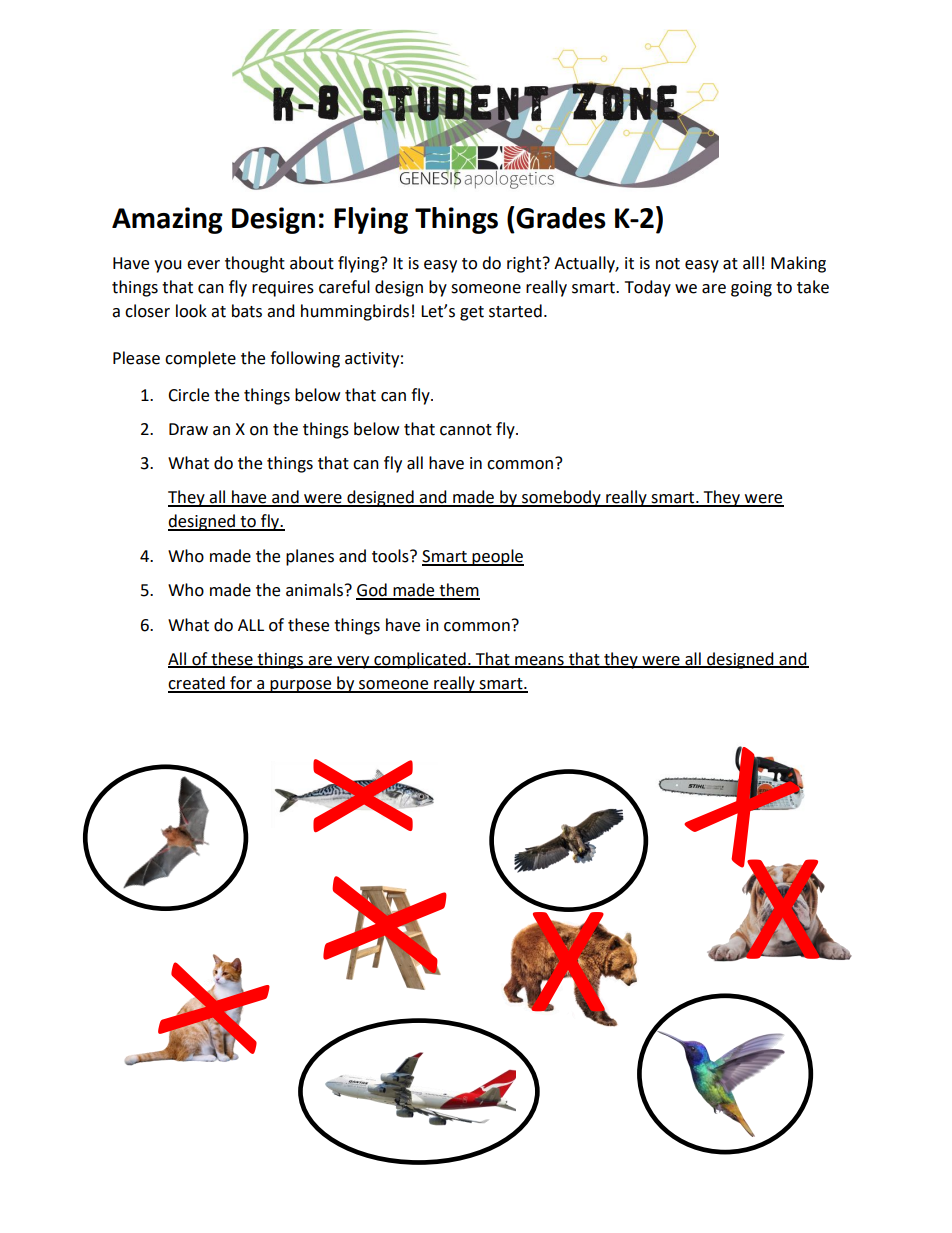  I want to click on somebody, so click(561, 498).
